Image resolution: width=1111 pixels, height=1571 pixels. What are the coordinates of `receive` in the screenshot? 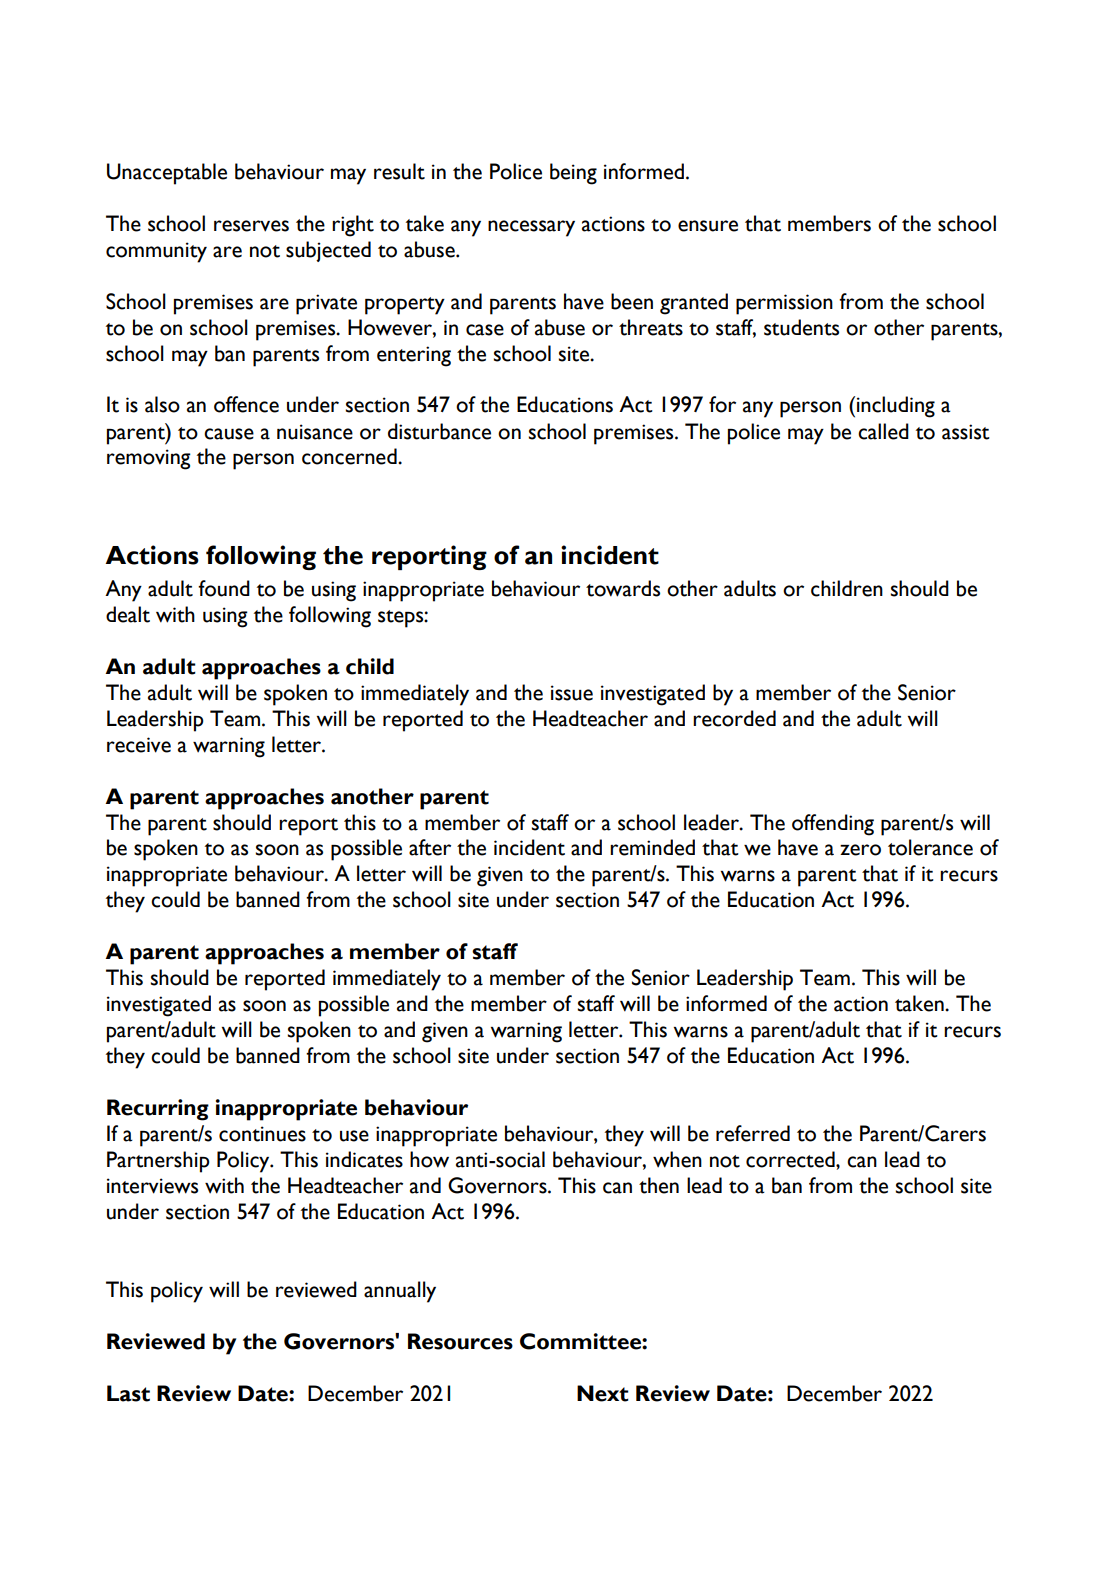 It's located at (139, 745).
